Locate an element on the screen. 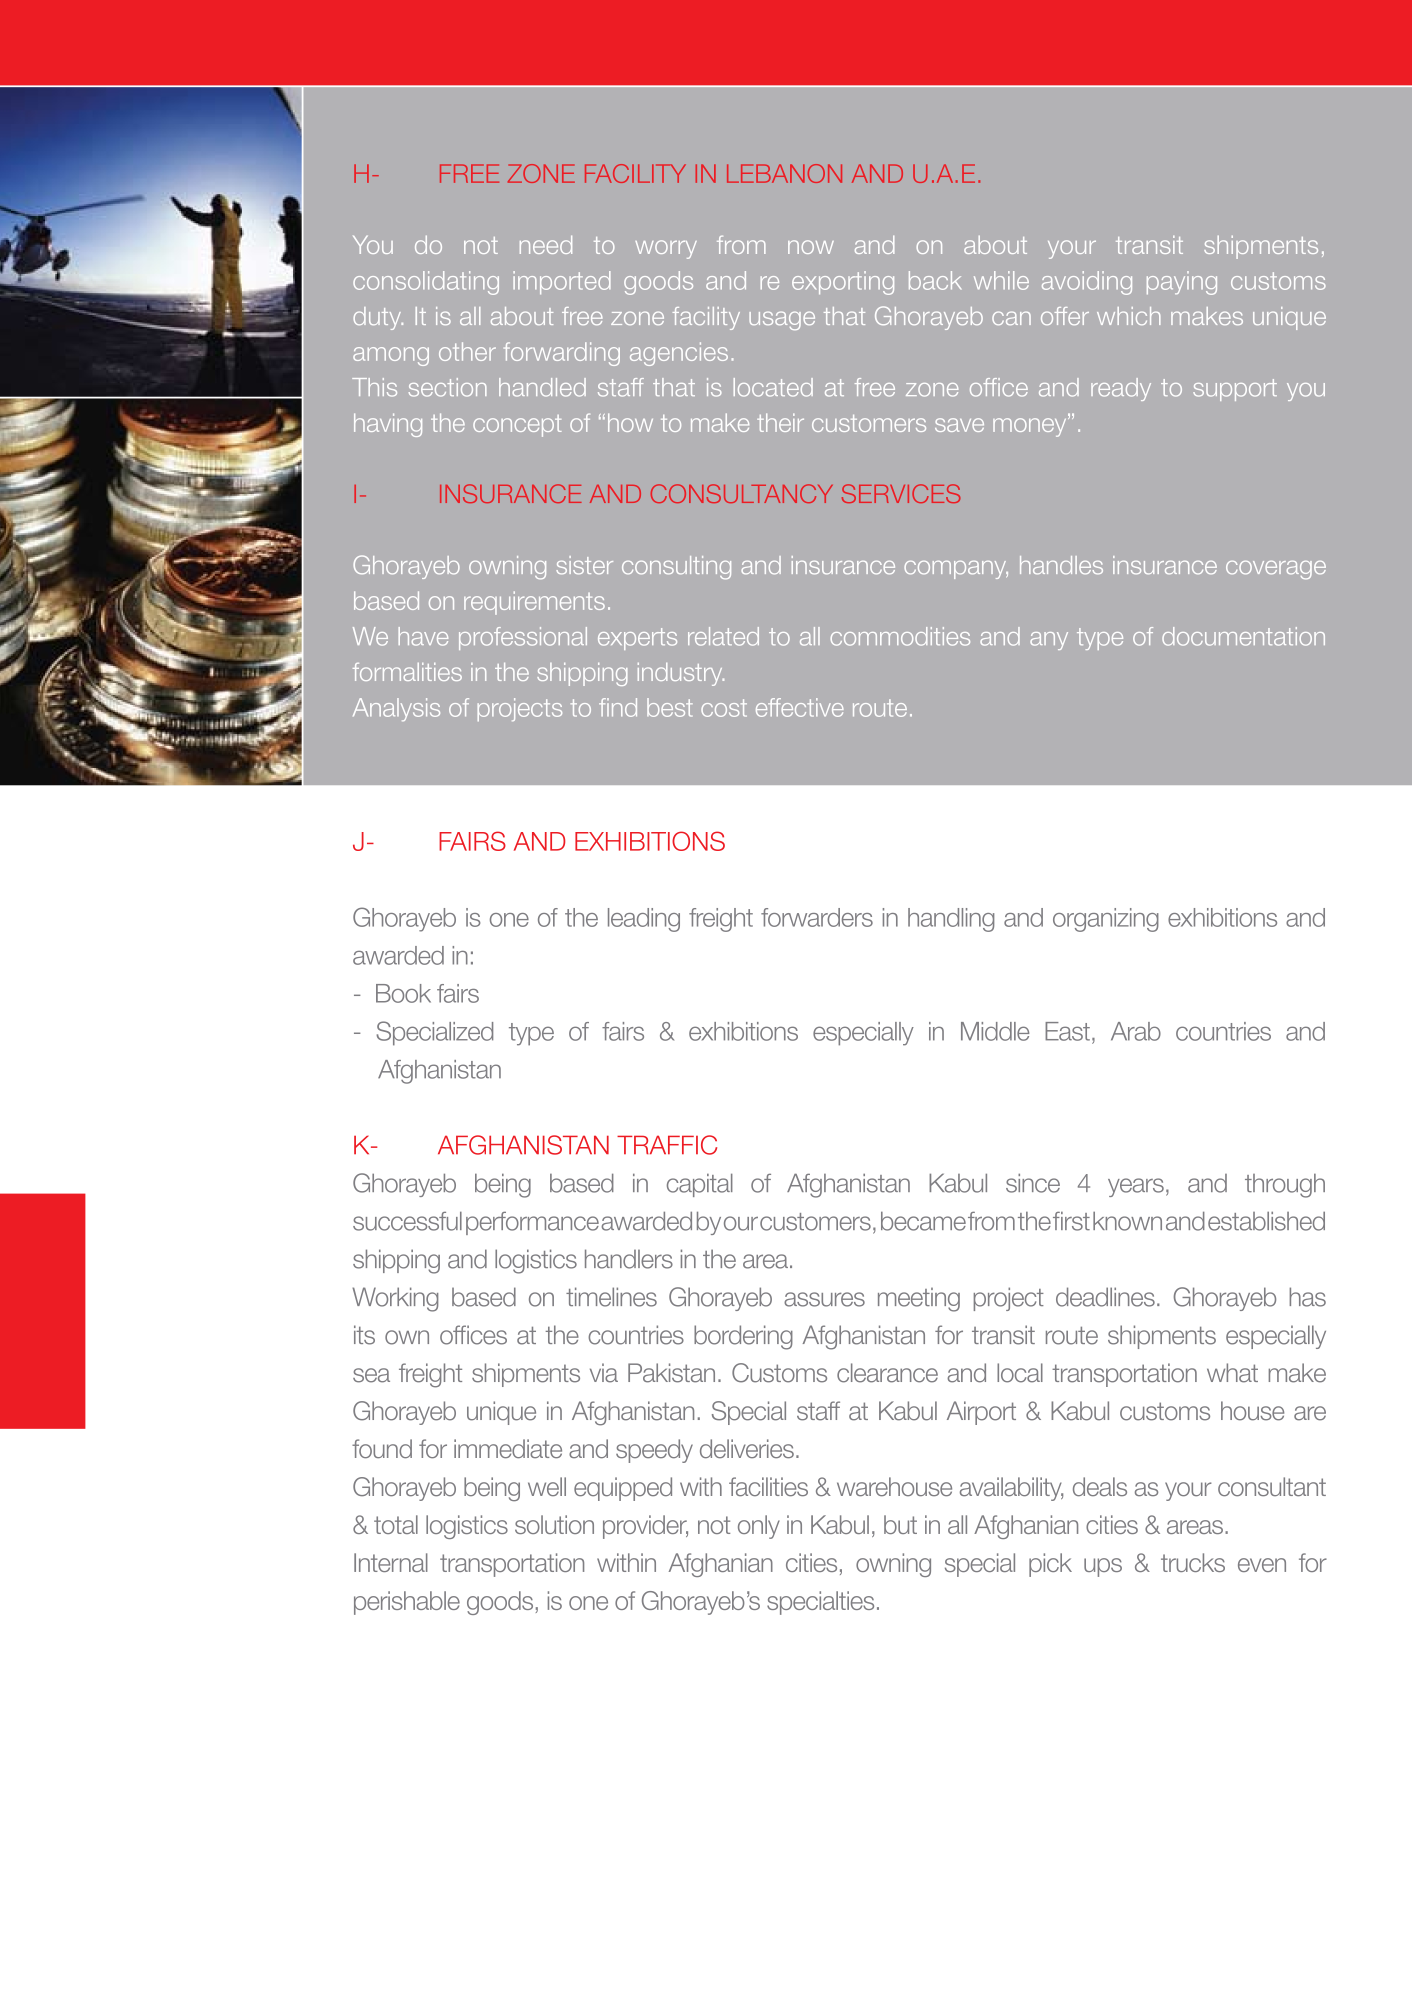 The height and width of the screenshot is (1997, 1412). Internal is located at coordinates (391, 1562).
